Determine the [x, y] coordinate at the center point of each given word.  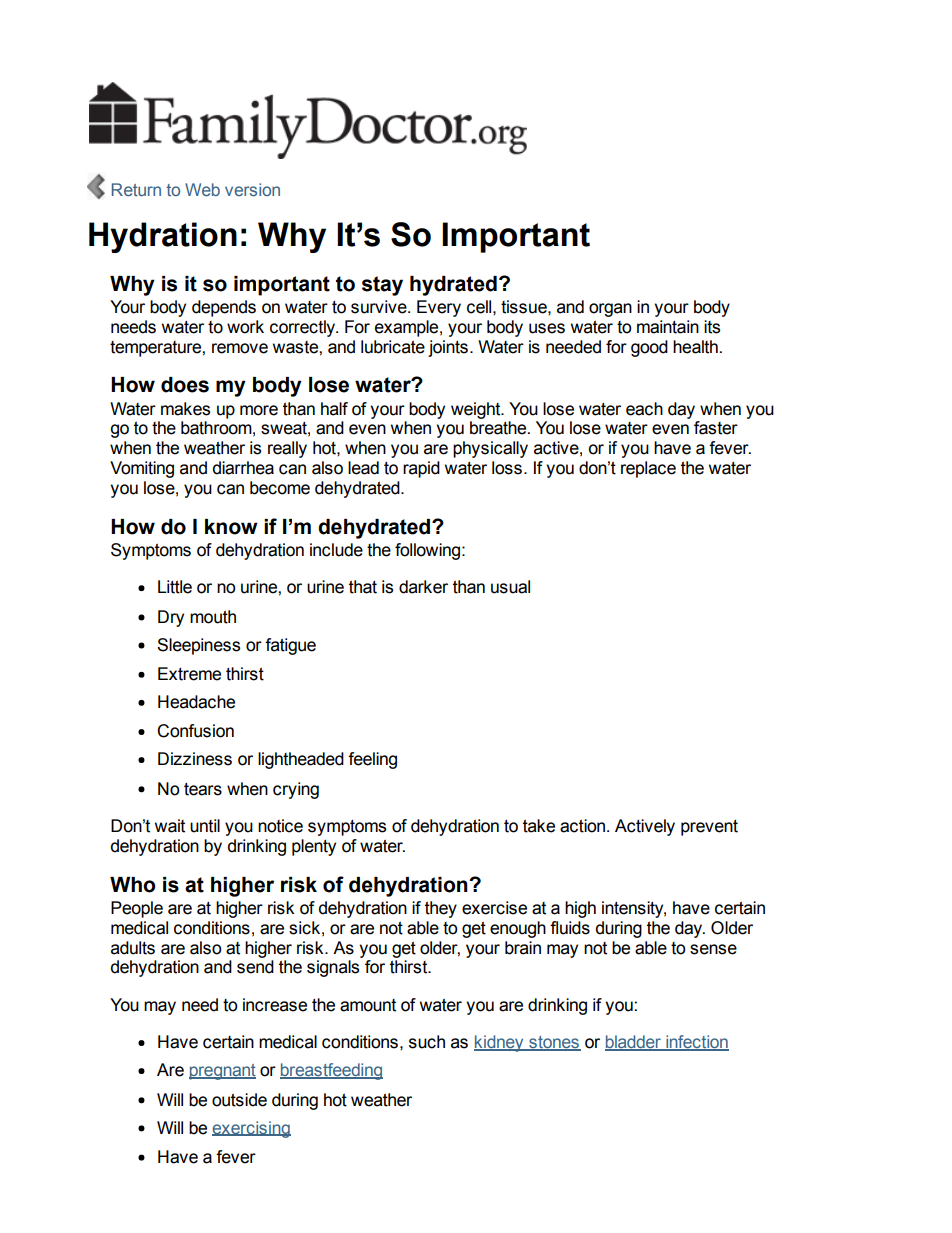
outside [239, 1100]
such [427, 1042]
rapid [421, 469]
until [205, 826]
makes [185, 409]
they [441, 909]
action [584, 826]
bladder [634, 1043]
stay [382, 286]
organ [610, 310]
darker [423, 587]
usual [510, 587]
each [644, 409]
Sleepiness [198, 646]
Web [202, 189]
